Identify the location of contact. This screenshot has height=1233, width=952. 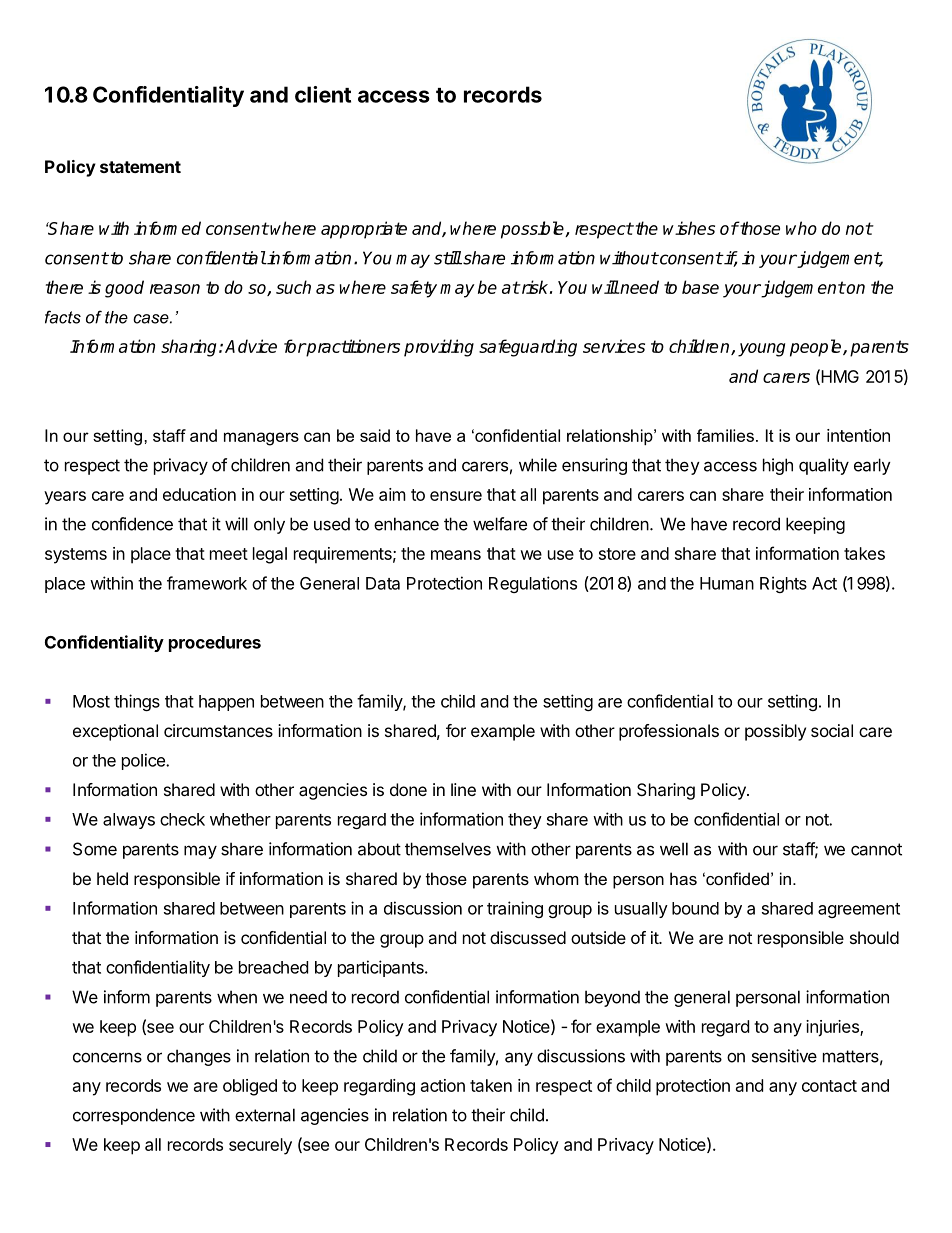
(829, 1086).
